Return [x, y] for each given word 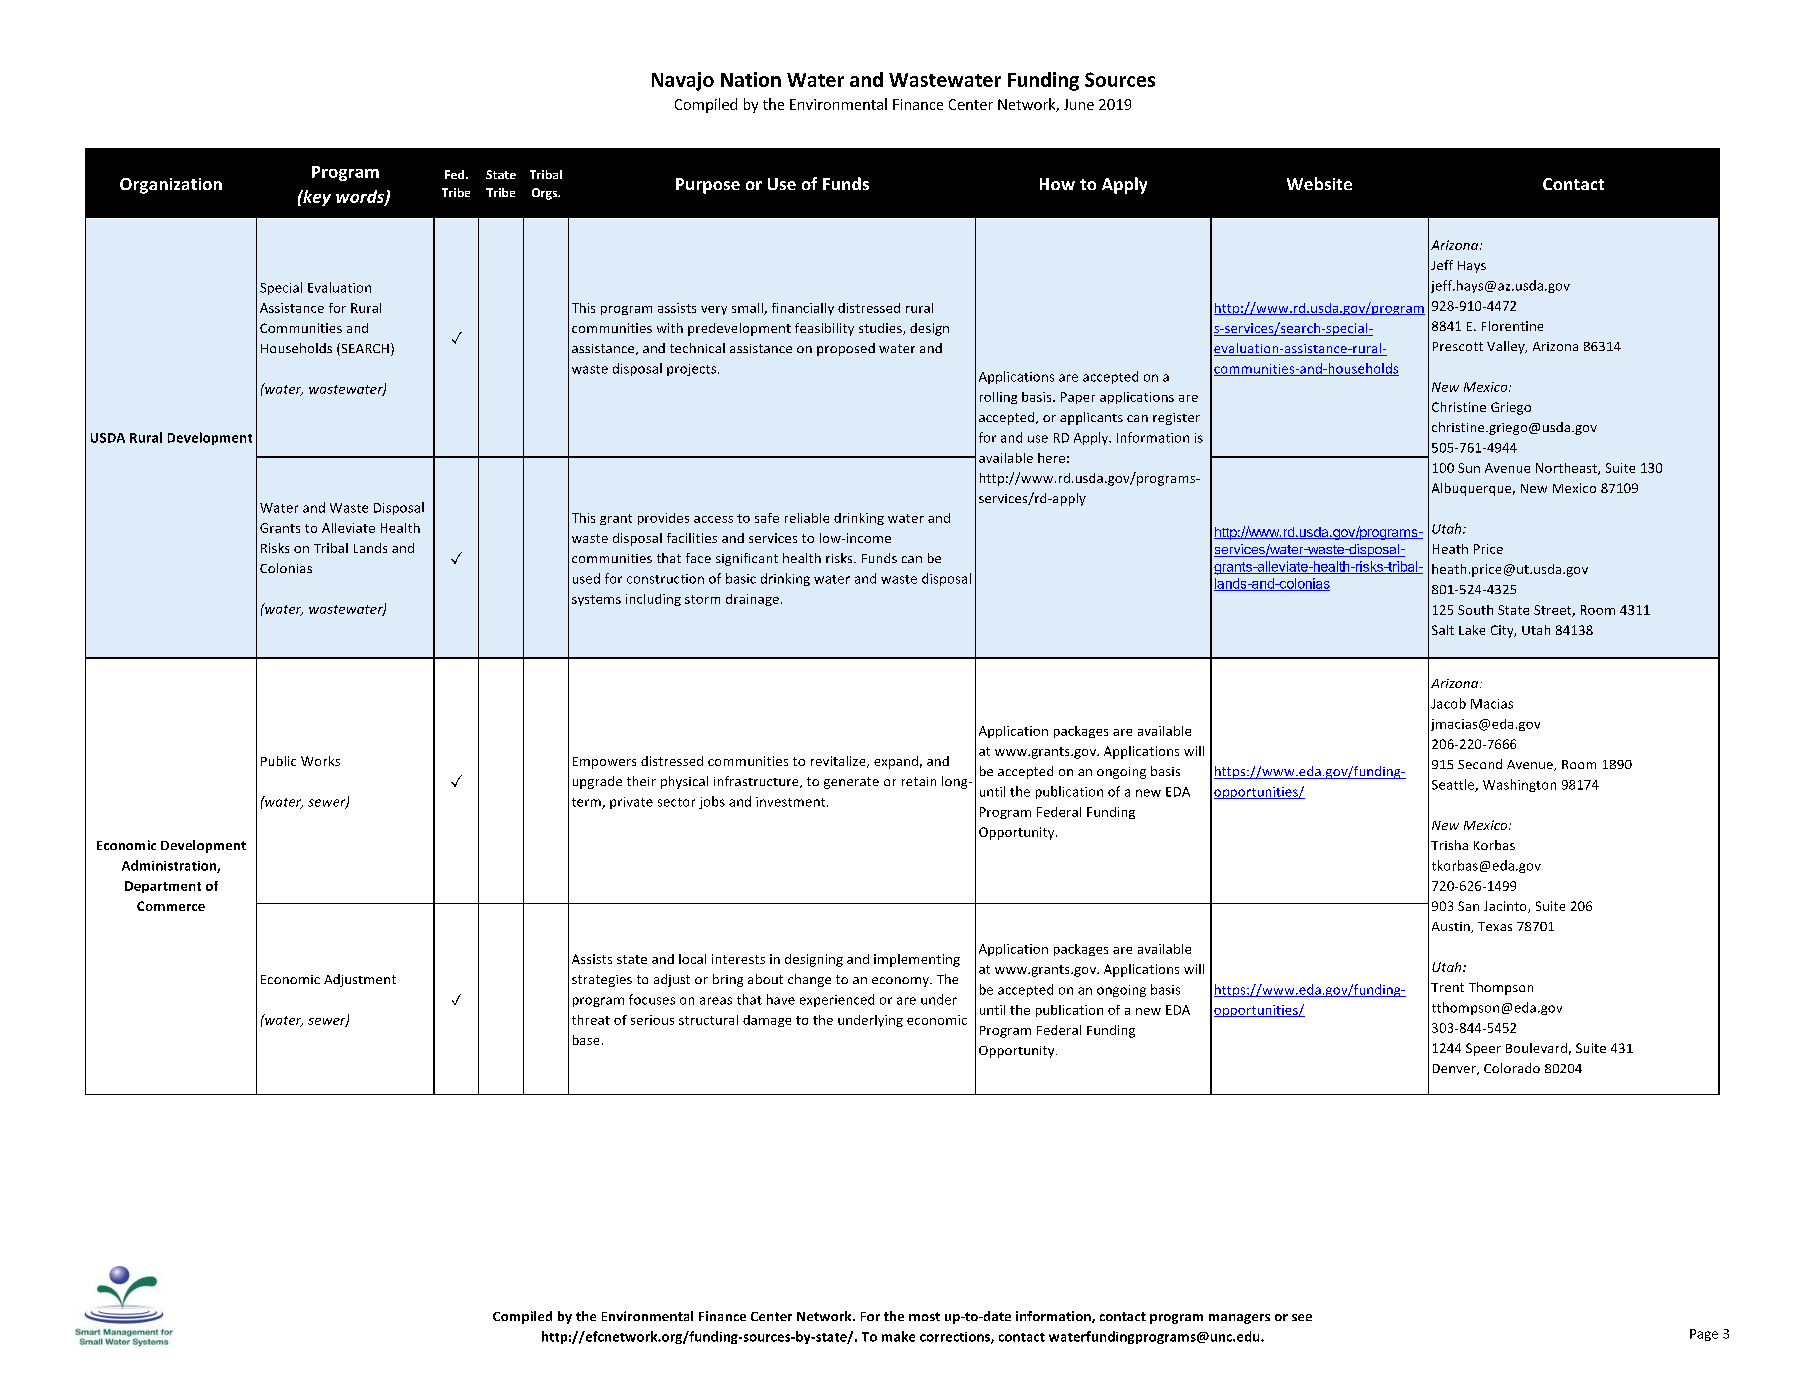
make [898, 1336]
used [586, 578]
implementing [917, 960]
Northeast [1567, 469]
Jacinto [1506, 907]
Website [1319, 183]
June [1079, 104]
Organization [171, 186]
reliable [807, 518]
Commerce [171, 906]
